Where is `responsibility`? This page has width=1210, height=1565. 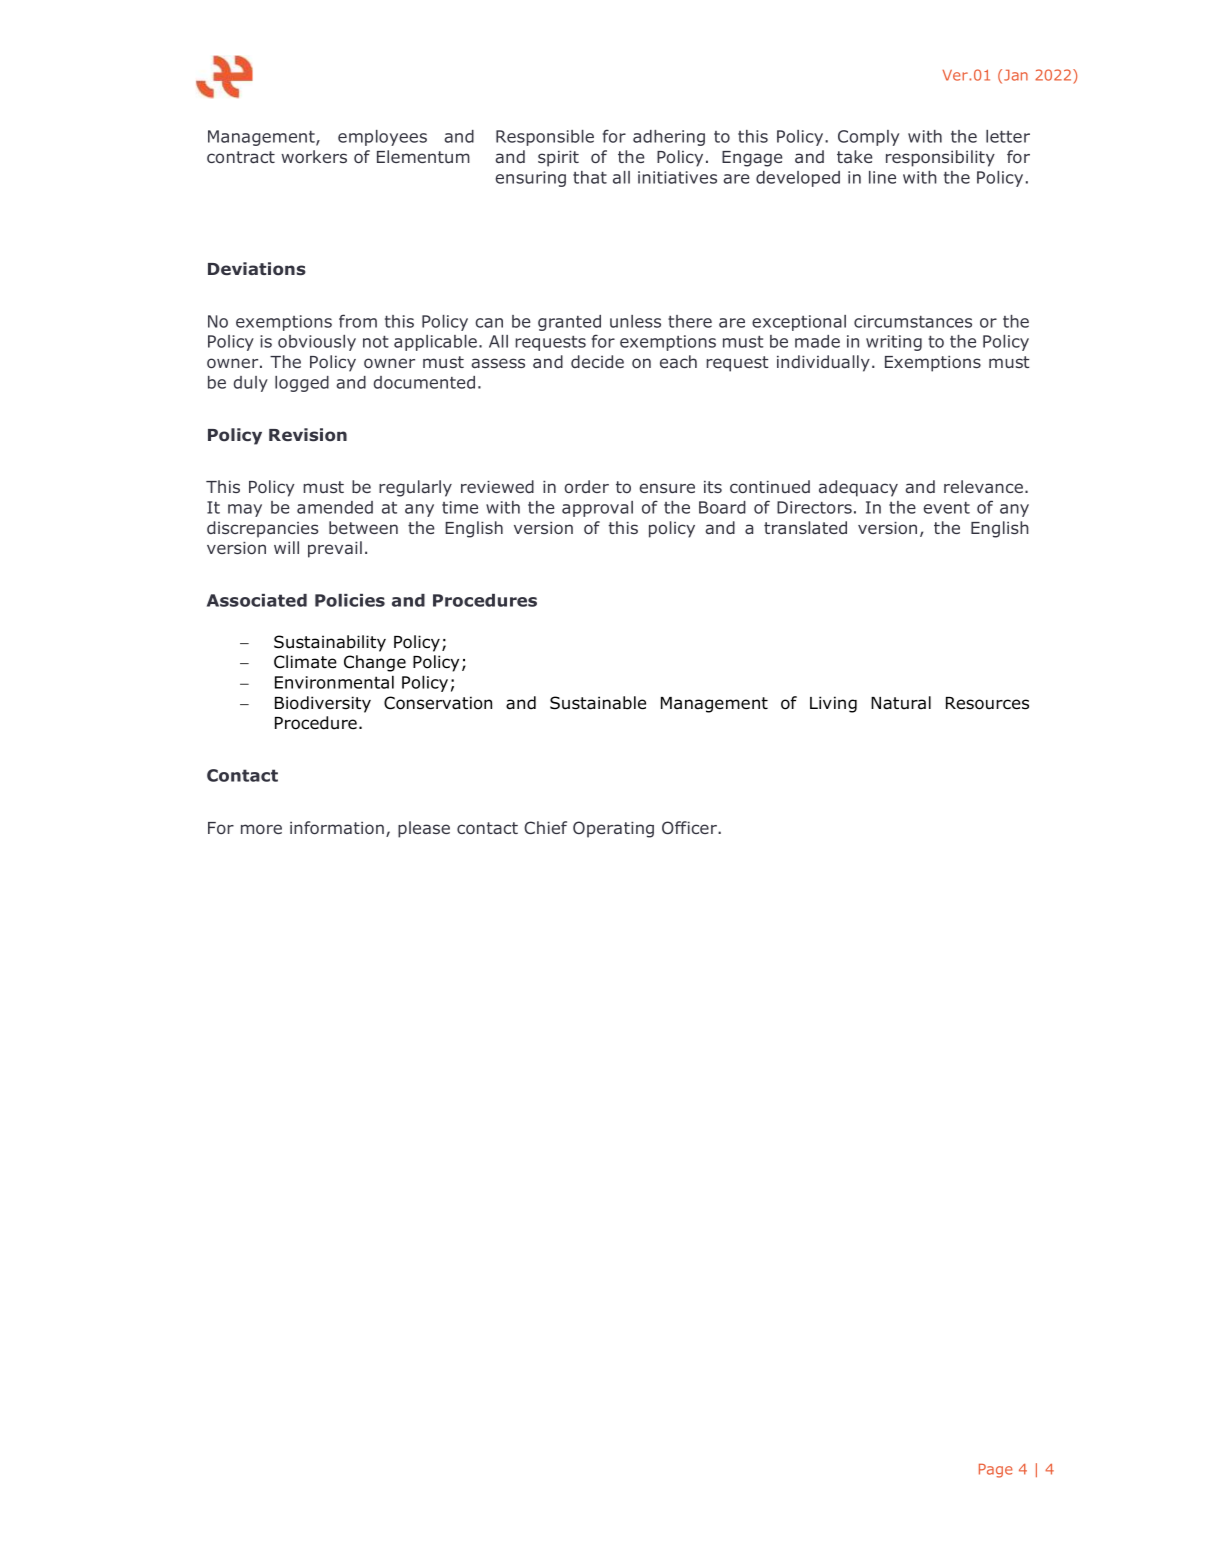 responsibility is located at coordinates (940, 158).
